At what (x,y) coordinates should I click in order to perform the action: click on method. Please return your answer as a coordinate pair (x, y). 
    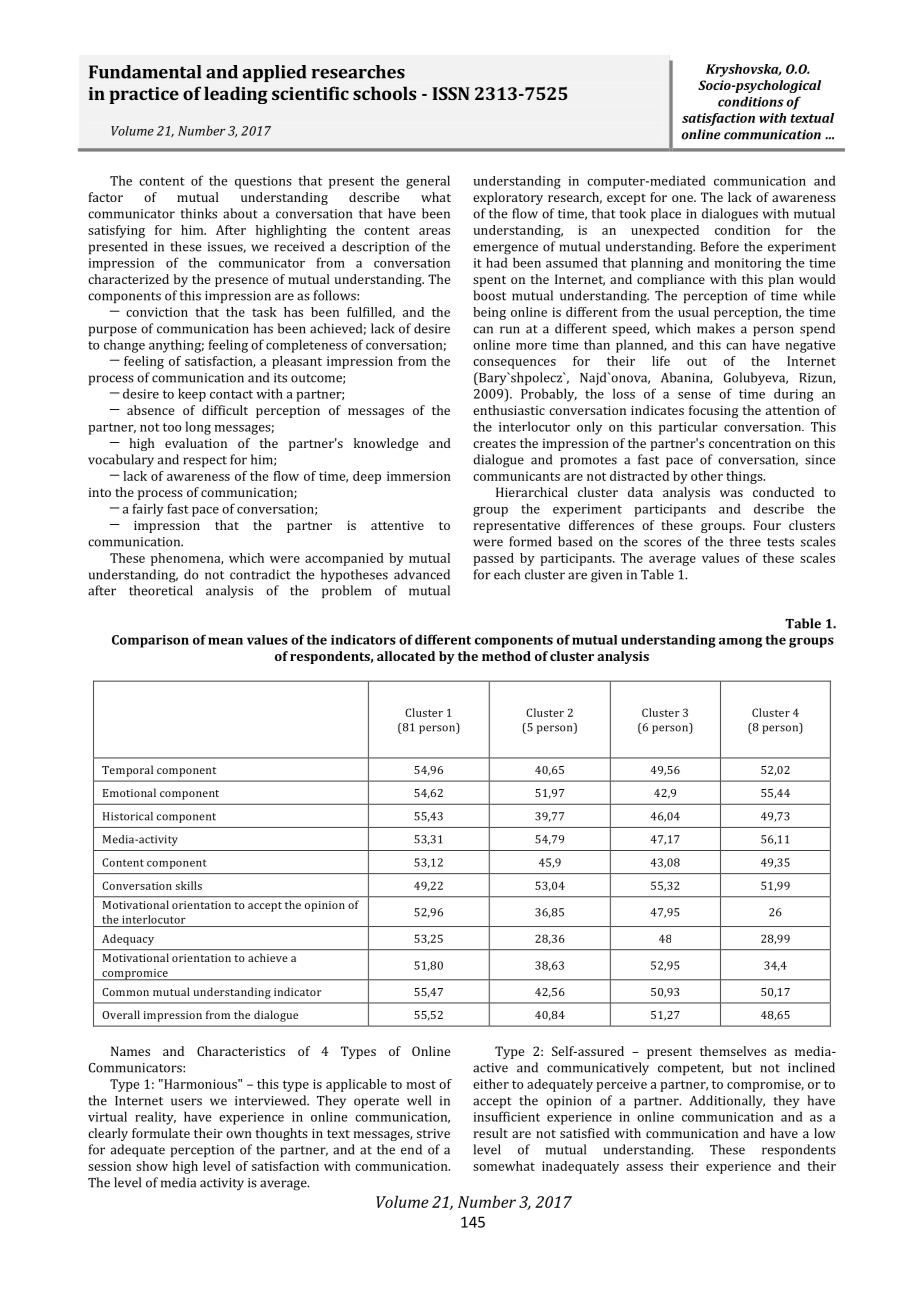
    Looking at the image, I should click on (506, 656).
